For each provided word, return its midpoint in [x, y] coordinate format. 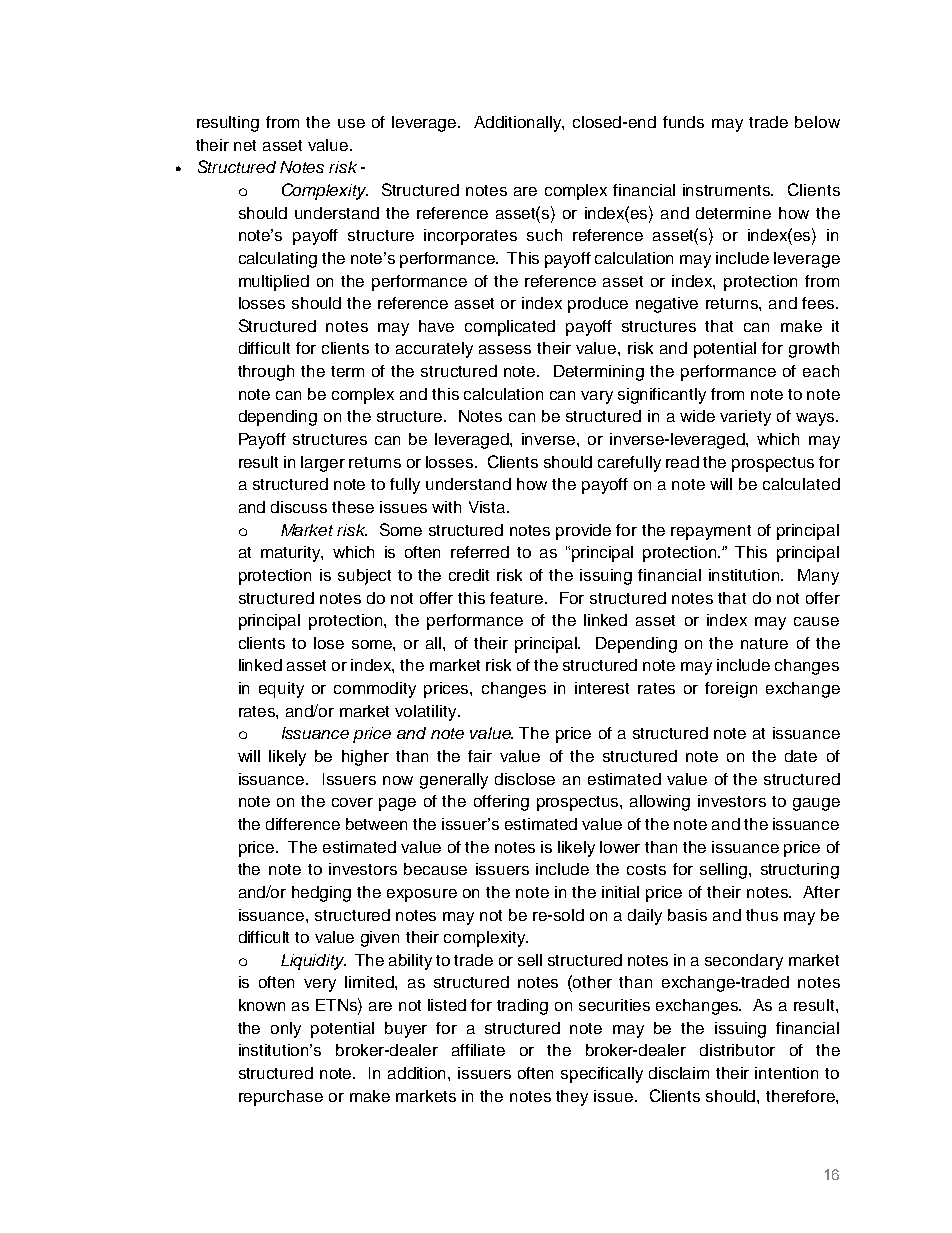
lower [620, 847]
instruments [728, 190]
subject [364, 577]
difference [303, 824]
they [572, 1098]
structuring [800, 871]
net [245, 145]
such [544, 235]
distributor [737, 1050]
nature [764, 643]
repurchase [281, 1098]
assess [505, 349]
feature [518, 598]
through [266, 373]
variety [745, 418]
